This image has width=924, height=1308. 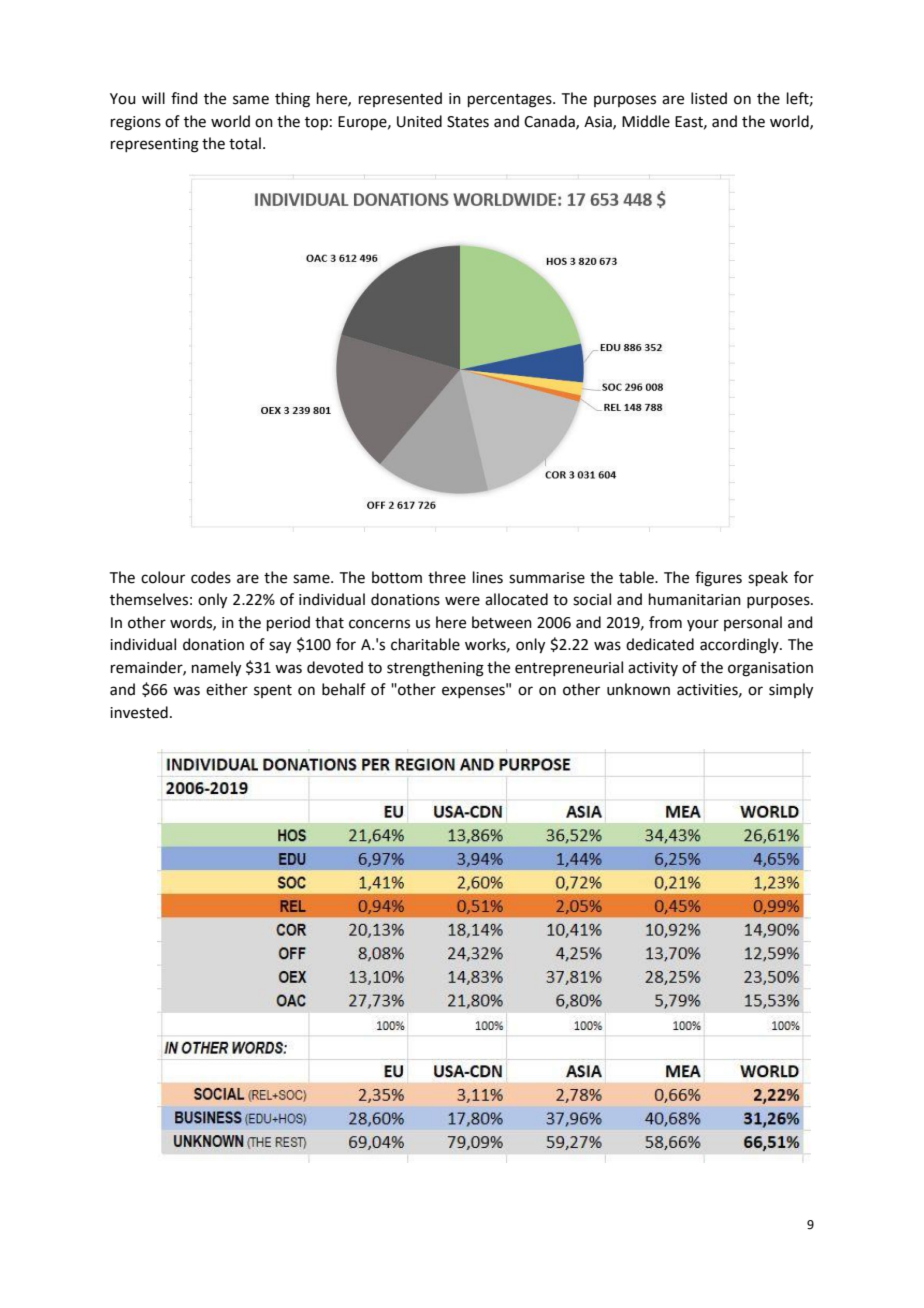 What do you see at coordinates (184, 98) in the image?
I see `find` at bounding box center [184, 98].
